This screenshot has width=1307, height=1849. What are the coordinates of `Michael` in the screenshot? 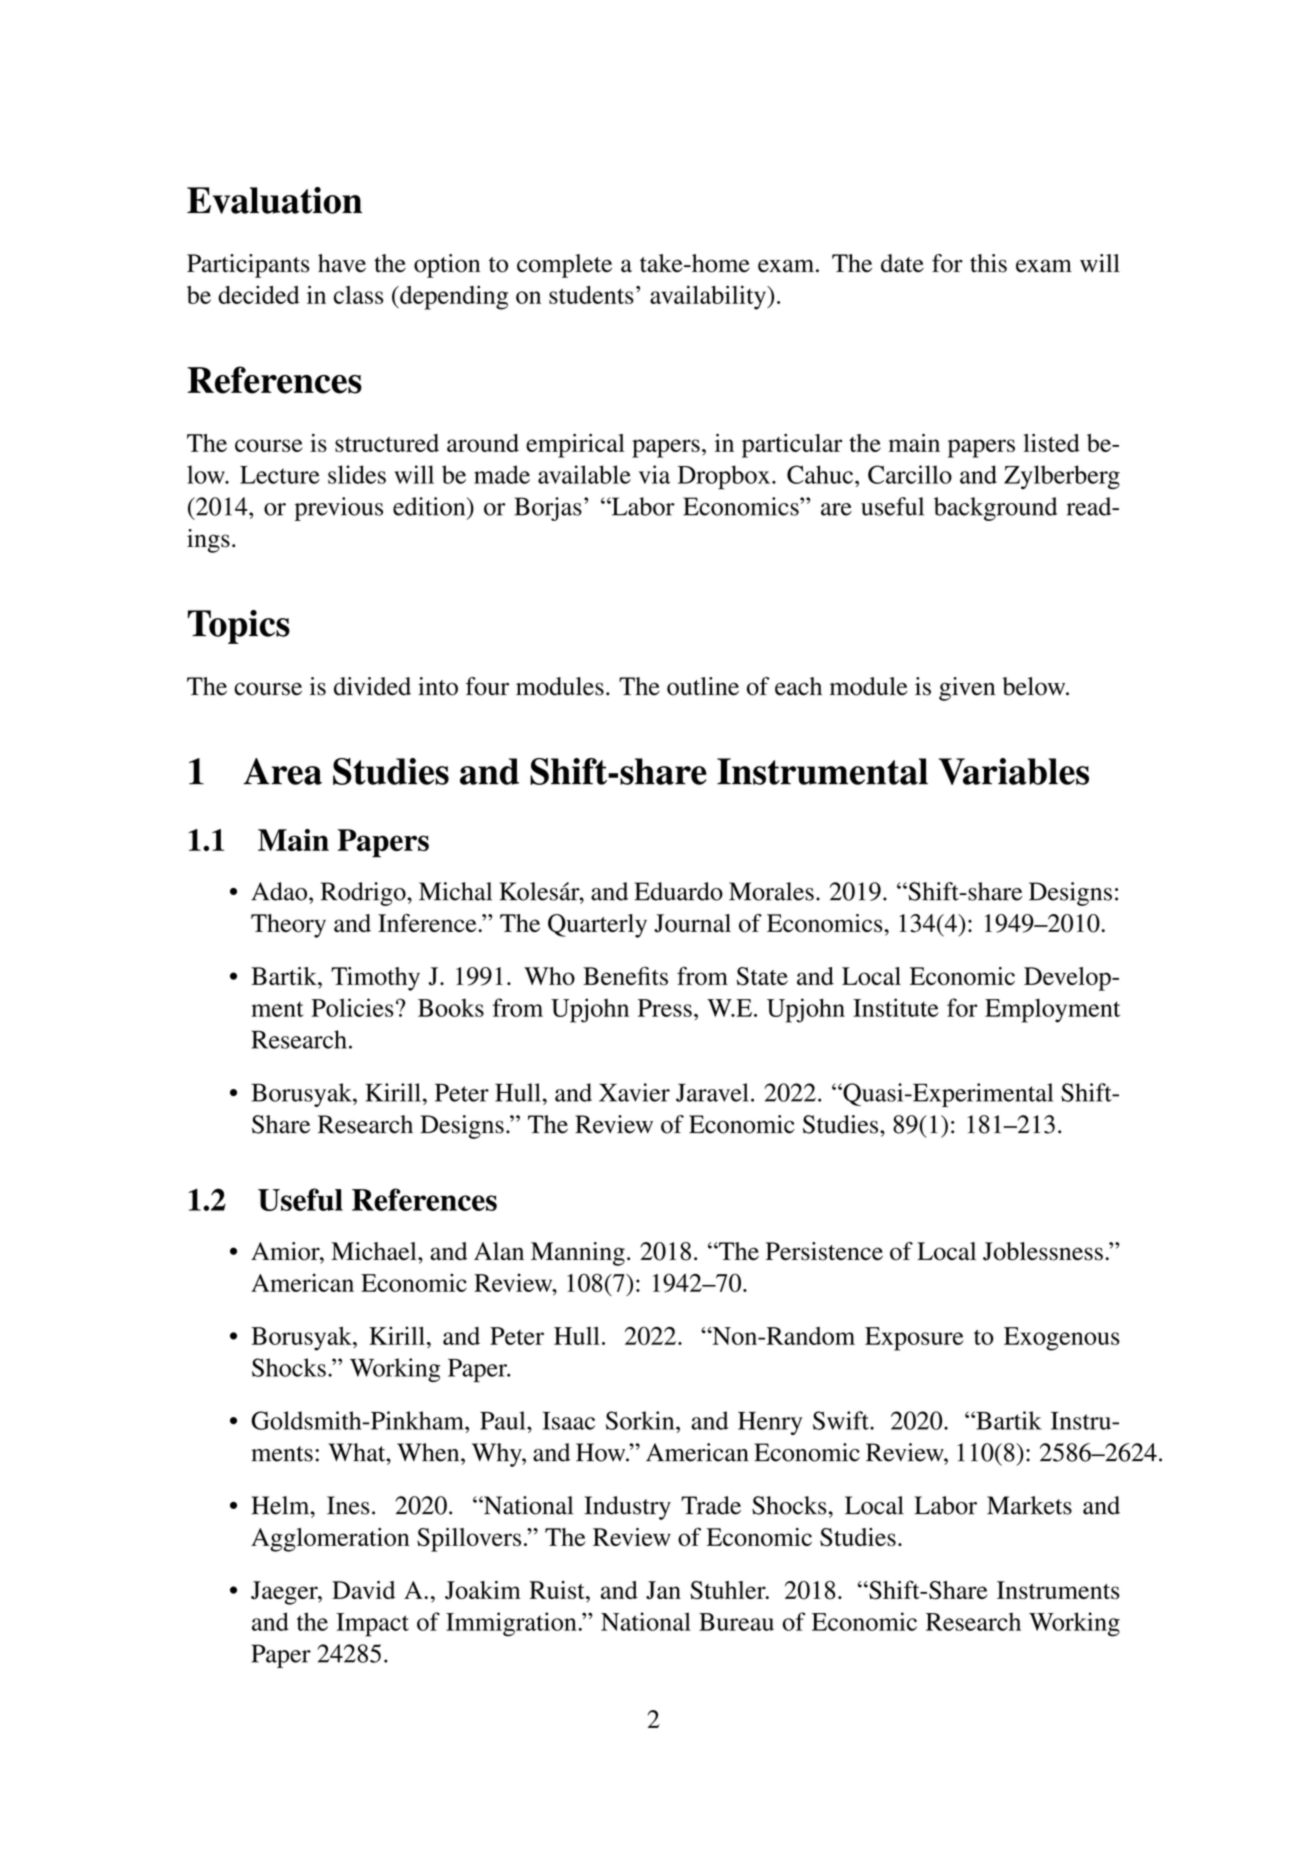 It's located at (375, 1251).
